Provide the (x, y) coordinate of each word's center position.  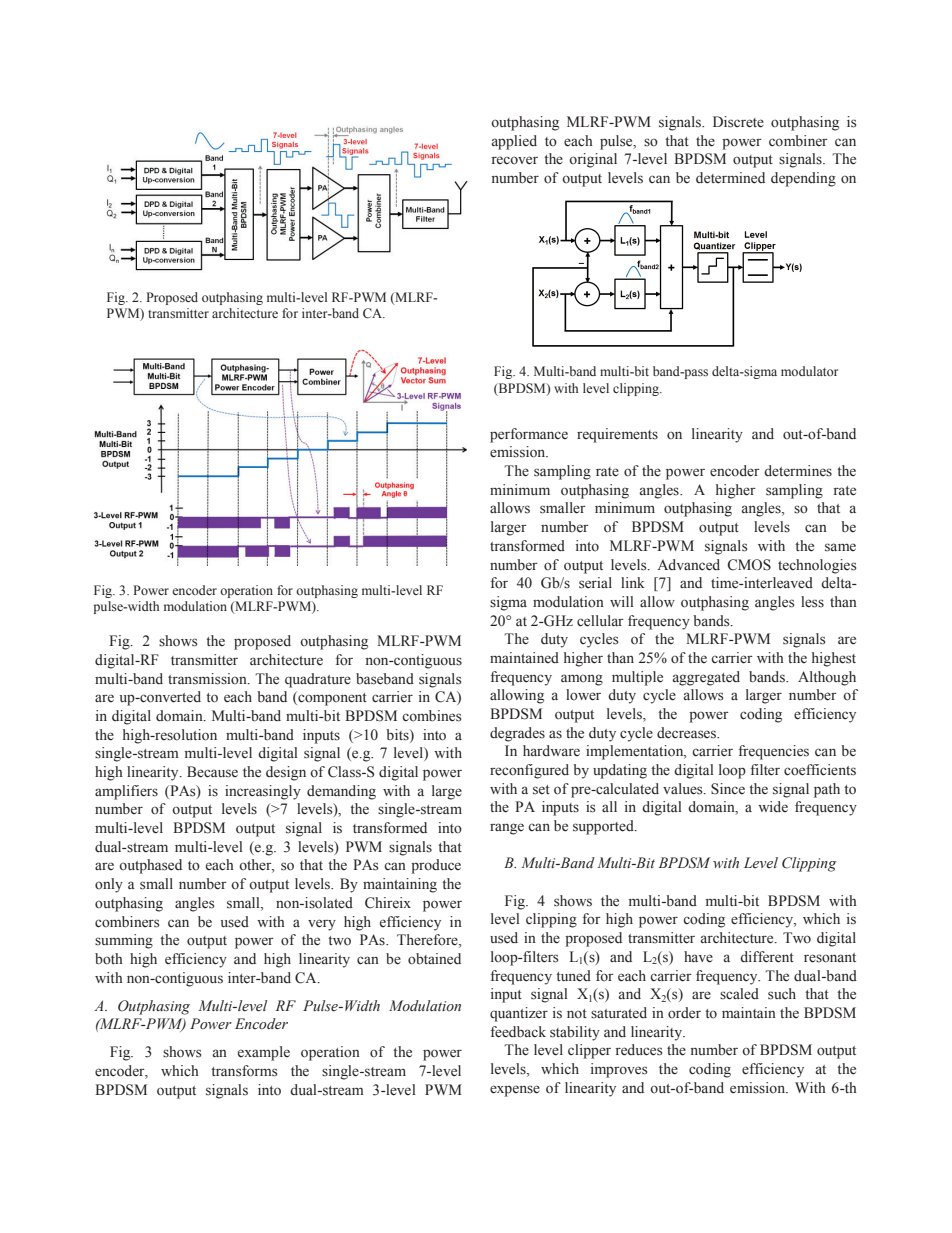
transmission (208, 679)
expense (515, 1091)
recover (515, 160)
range (507, 829)
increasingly (263, 792)
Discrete (738, 122)
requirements (617, 435)
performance (529, 435)
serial (595, 583)
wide (773, 806)
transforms (244, 1071)
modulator (809, 371)
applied (514, 142)
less (812, 602)
